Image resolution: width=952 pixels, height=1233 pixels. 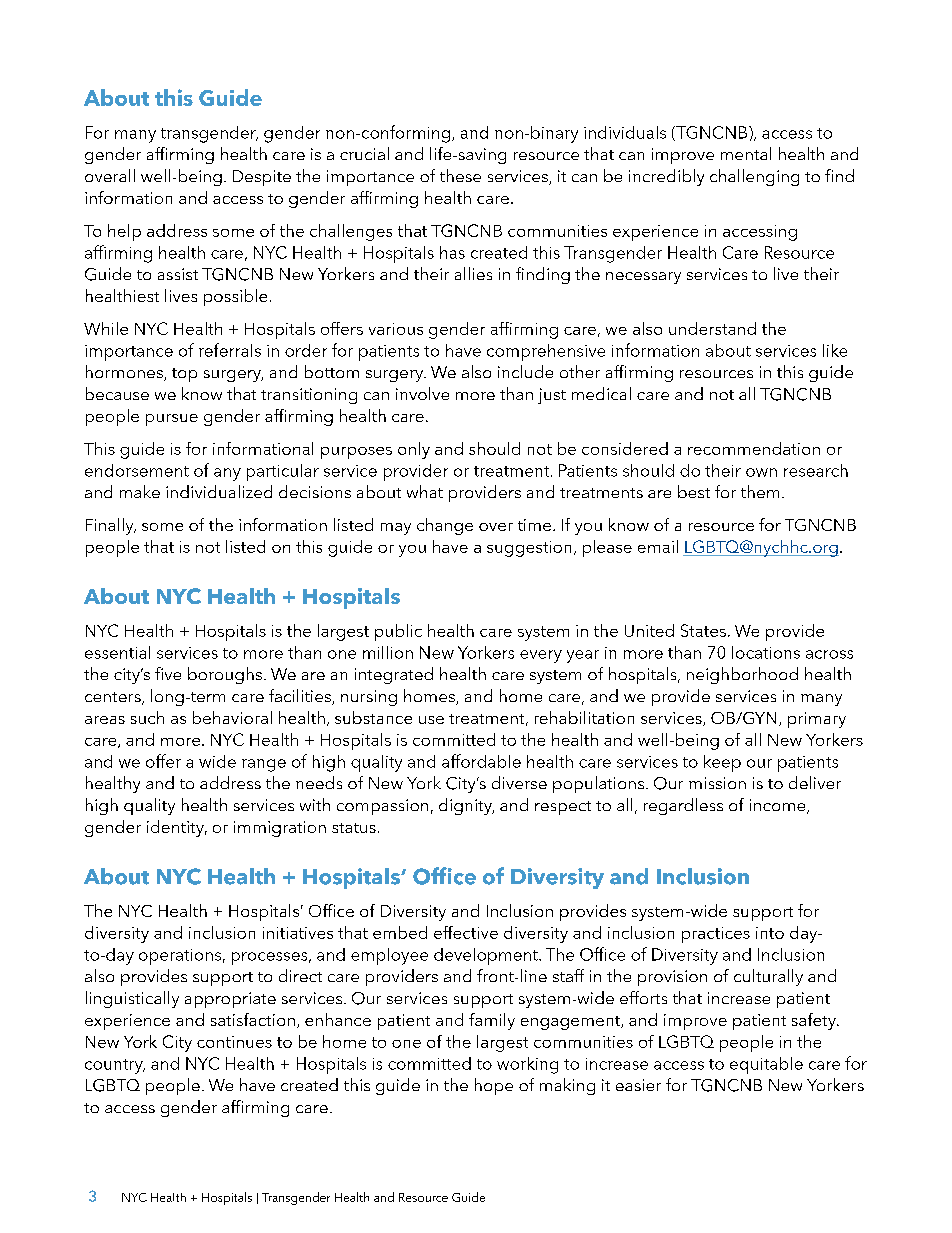 What do you see at coordinates (722, 763) in the screenshot?
I see `keep` at bounding box center [722, 763].
